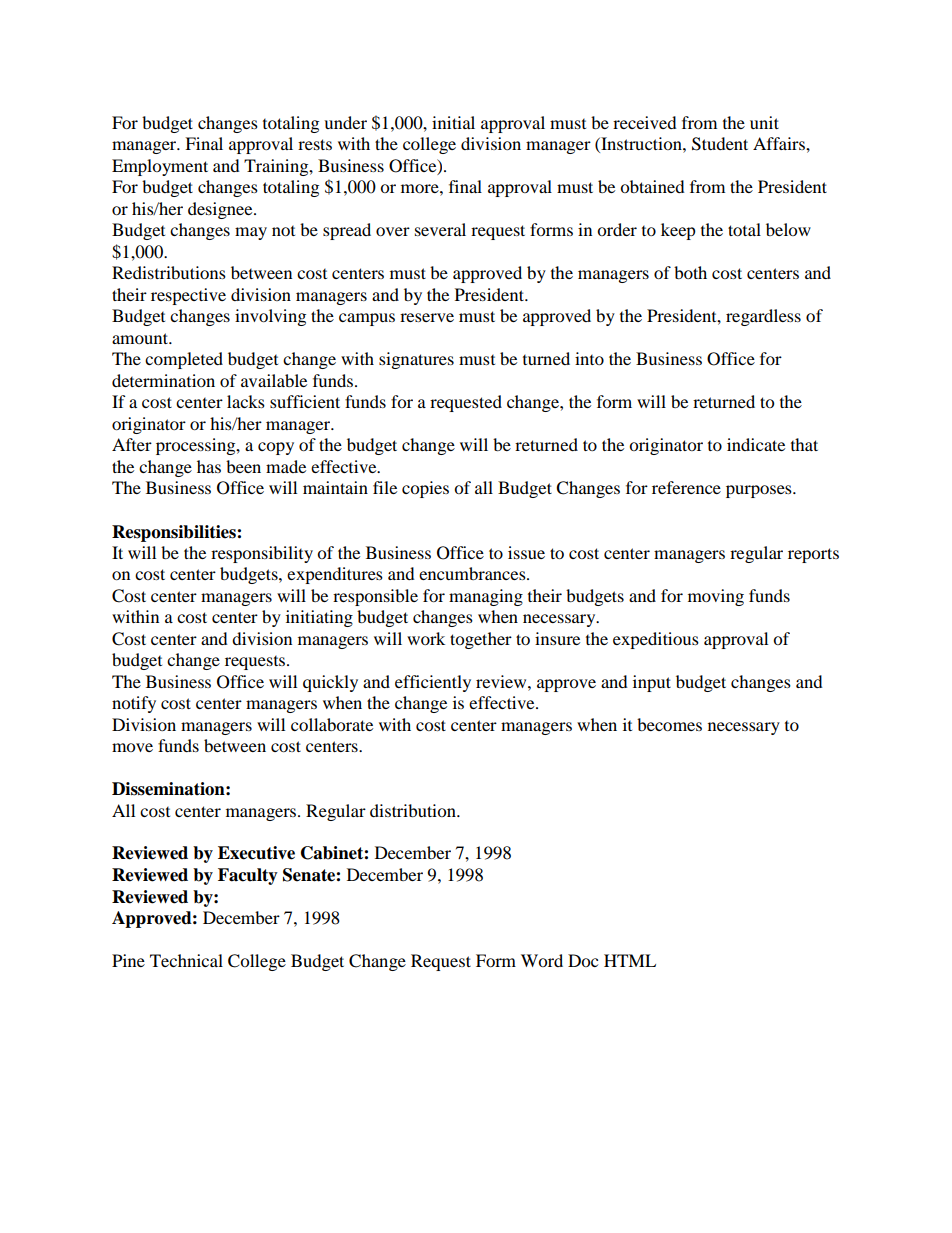 The image size is (952, 1233). Describe the element at coordinates (720, 144) in the screenshot. I see `Student` at that location.
